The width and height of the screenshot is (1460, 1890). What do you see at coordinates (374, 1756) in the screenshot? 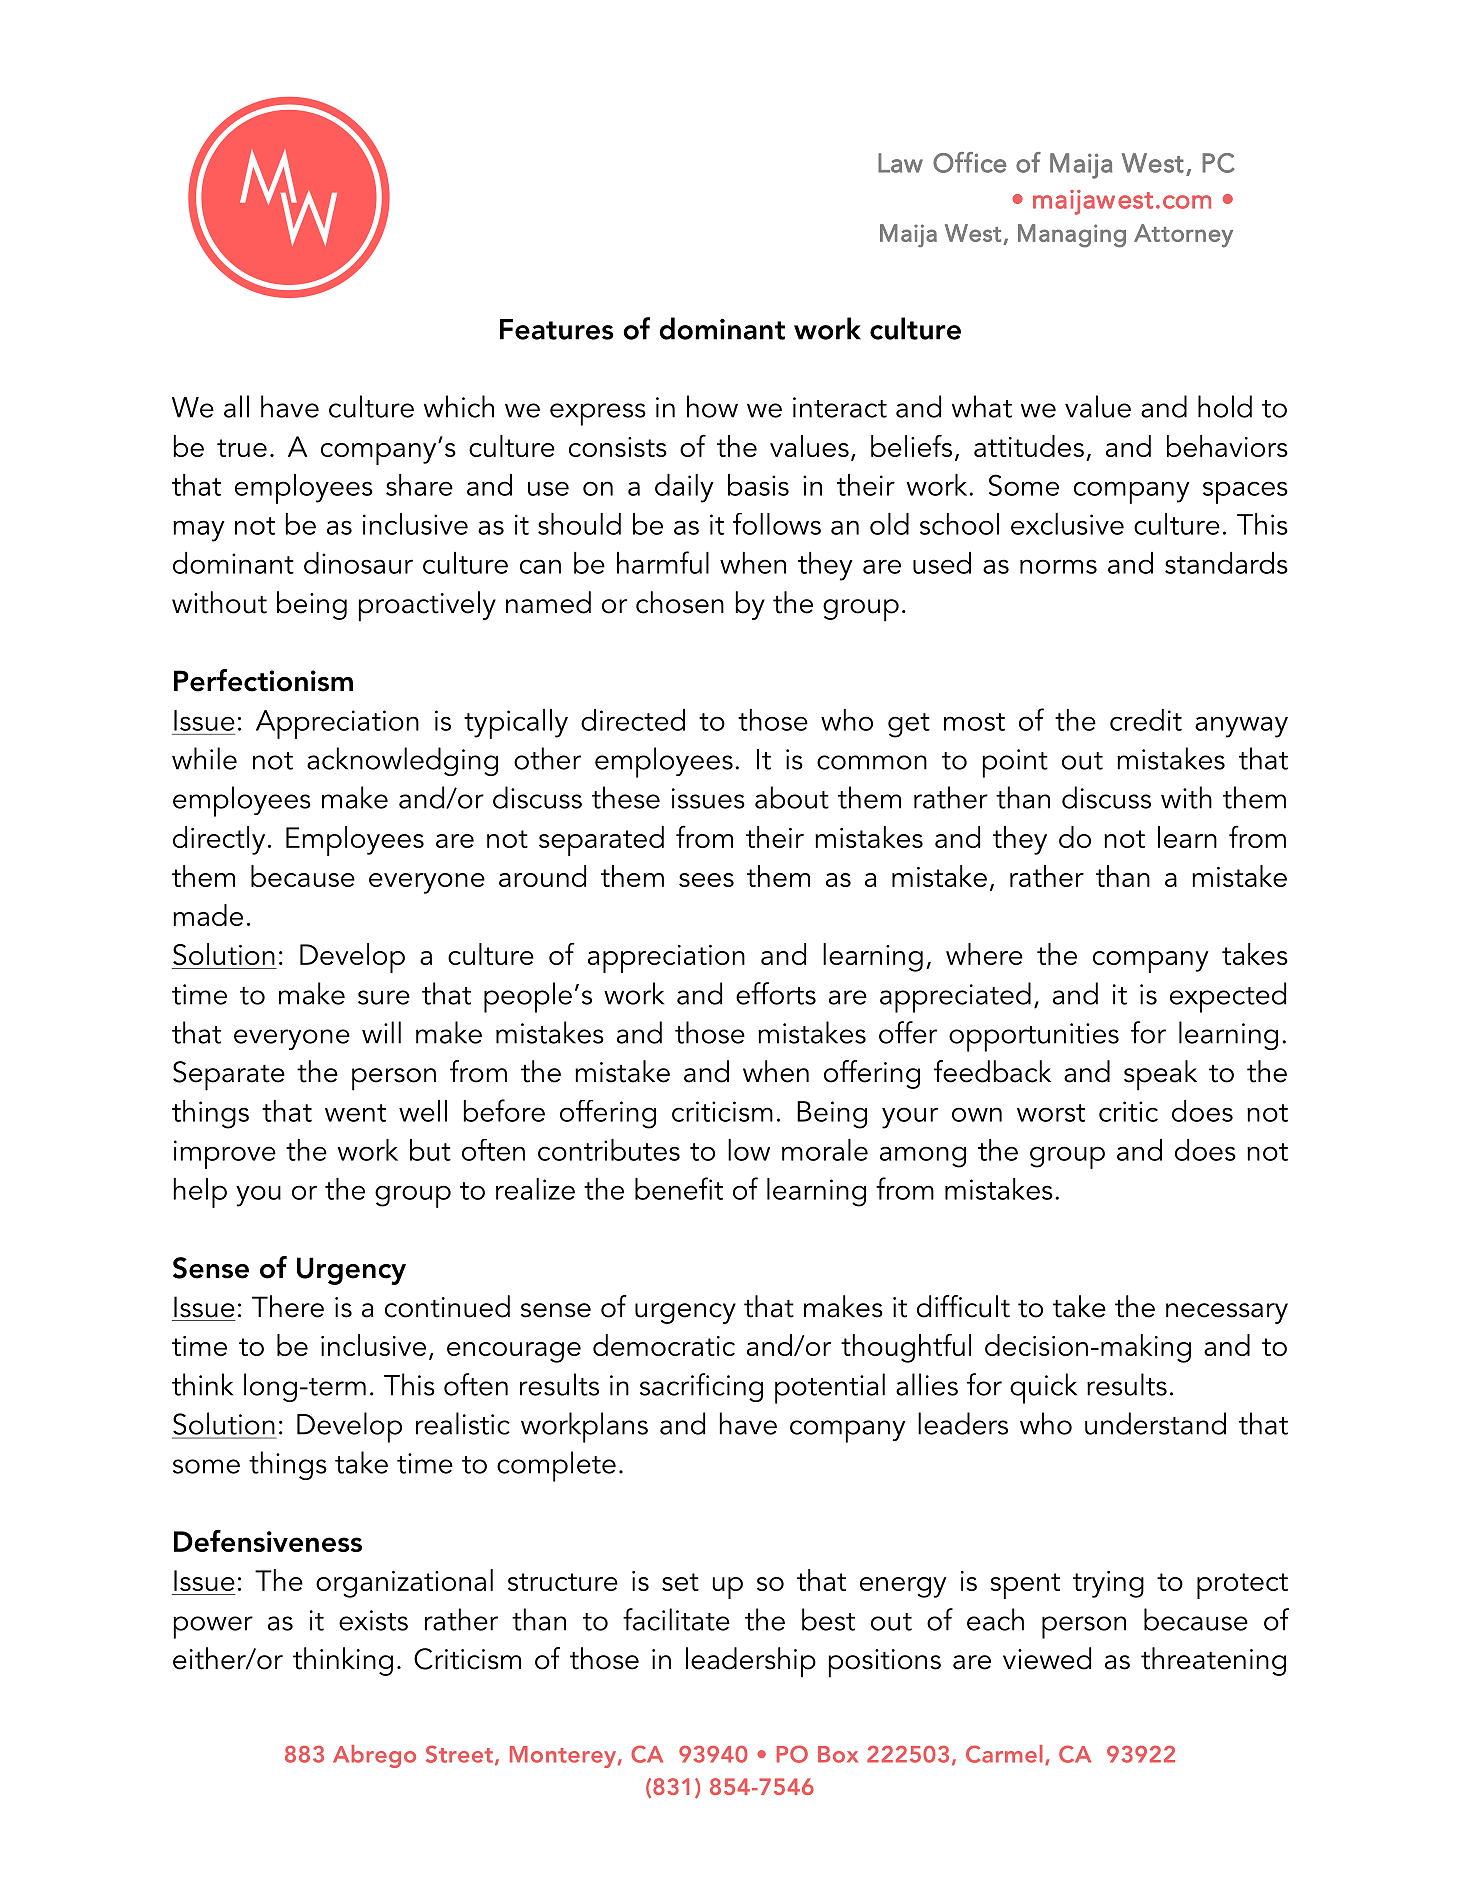
I see `Abrego` at bounding box center [374, 1756].
